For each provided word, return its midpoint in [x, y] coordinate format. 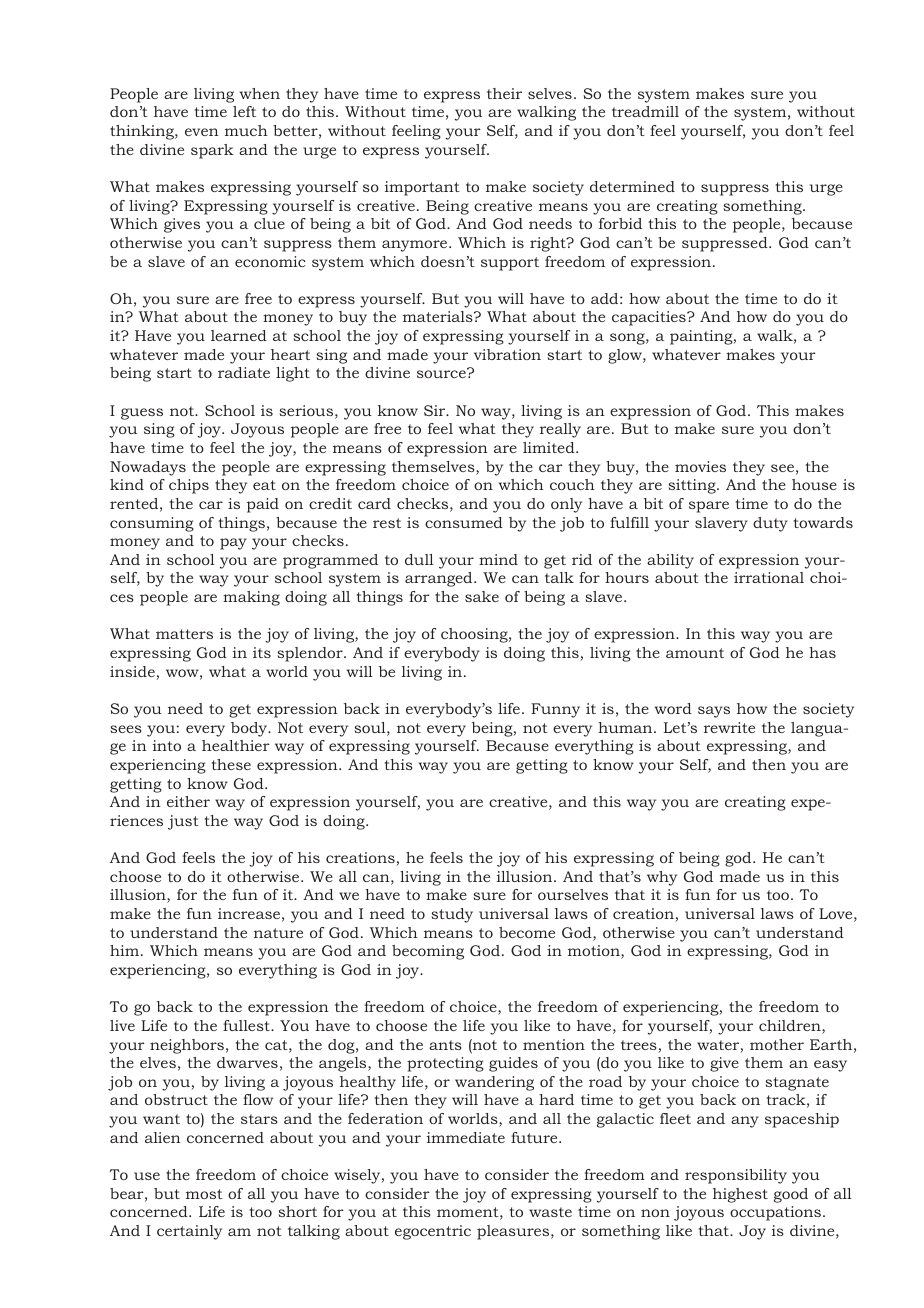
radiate [244, 372]
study [452, 915]
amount [695, 653]
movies [700, 466]
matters [184, 634]
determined [632, 186]
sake [482, 596]
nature [278, 933]
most [204, 1194]
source [442, 373]
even [202, 132]
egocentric [433, 1232]
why [662, 878]
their [504, 93]
